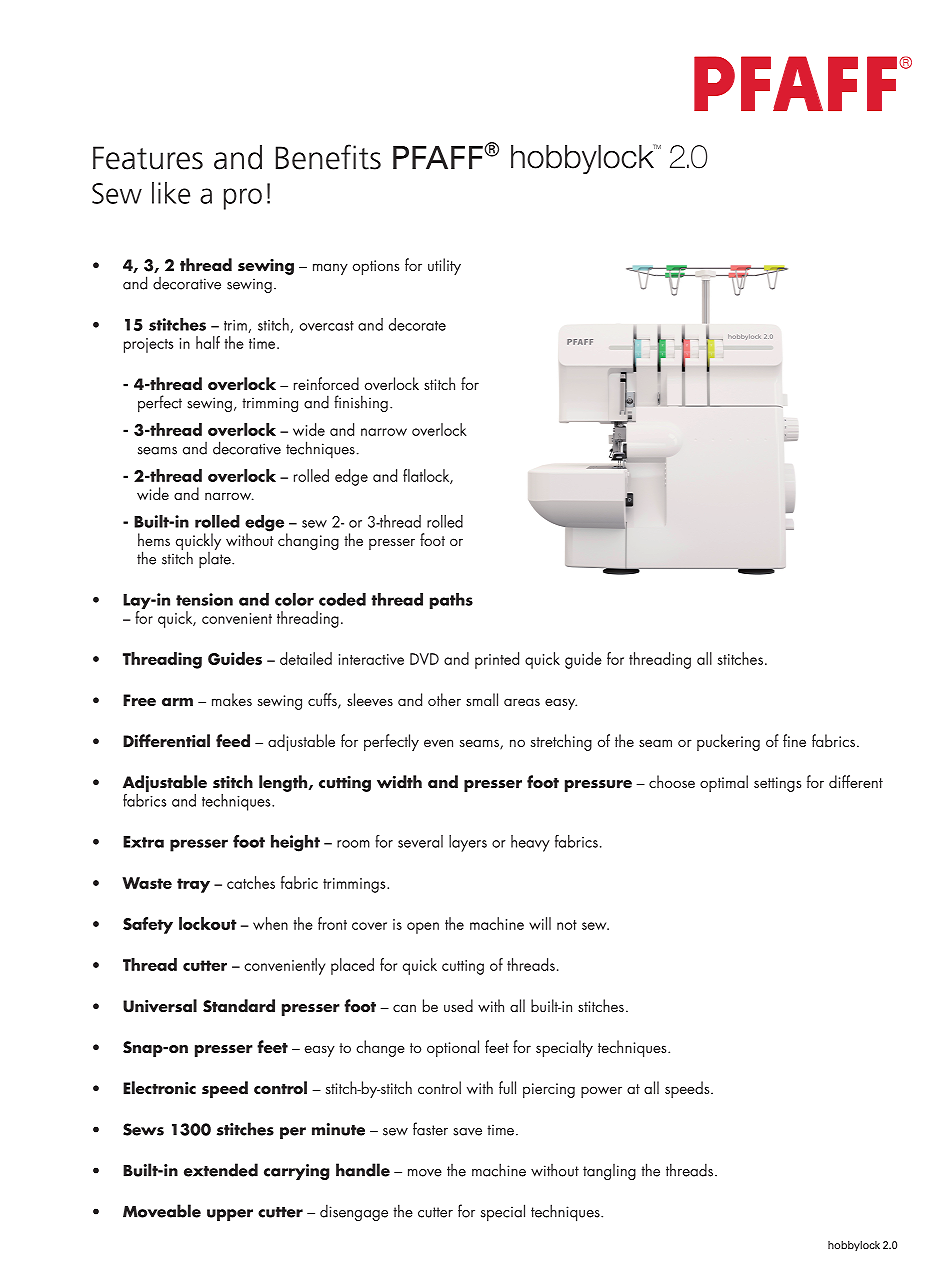  What do you see at coordinates (728, 742) in the screenshot?
I see `puckering` at bounding box center [728, 742].
